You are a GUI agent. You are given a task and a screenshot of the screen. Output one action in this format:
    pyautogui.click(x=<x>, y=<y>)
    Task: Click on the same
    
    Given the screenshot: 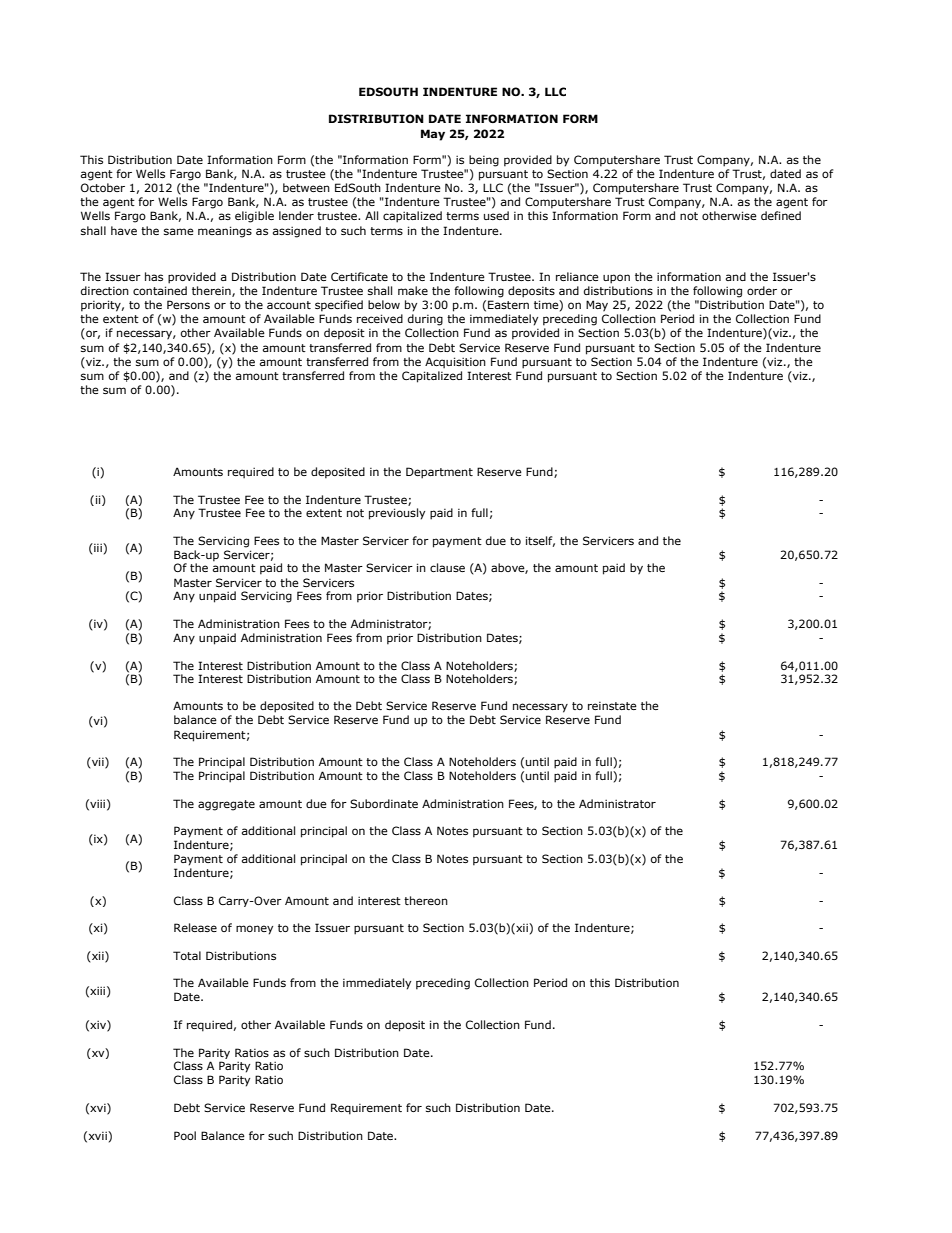 What is the action you would take?
    pyautogui.click(x=179, y=231)
